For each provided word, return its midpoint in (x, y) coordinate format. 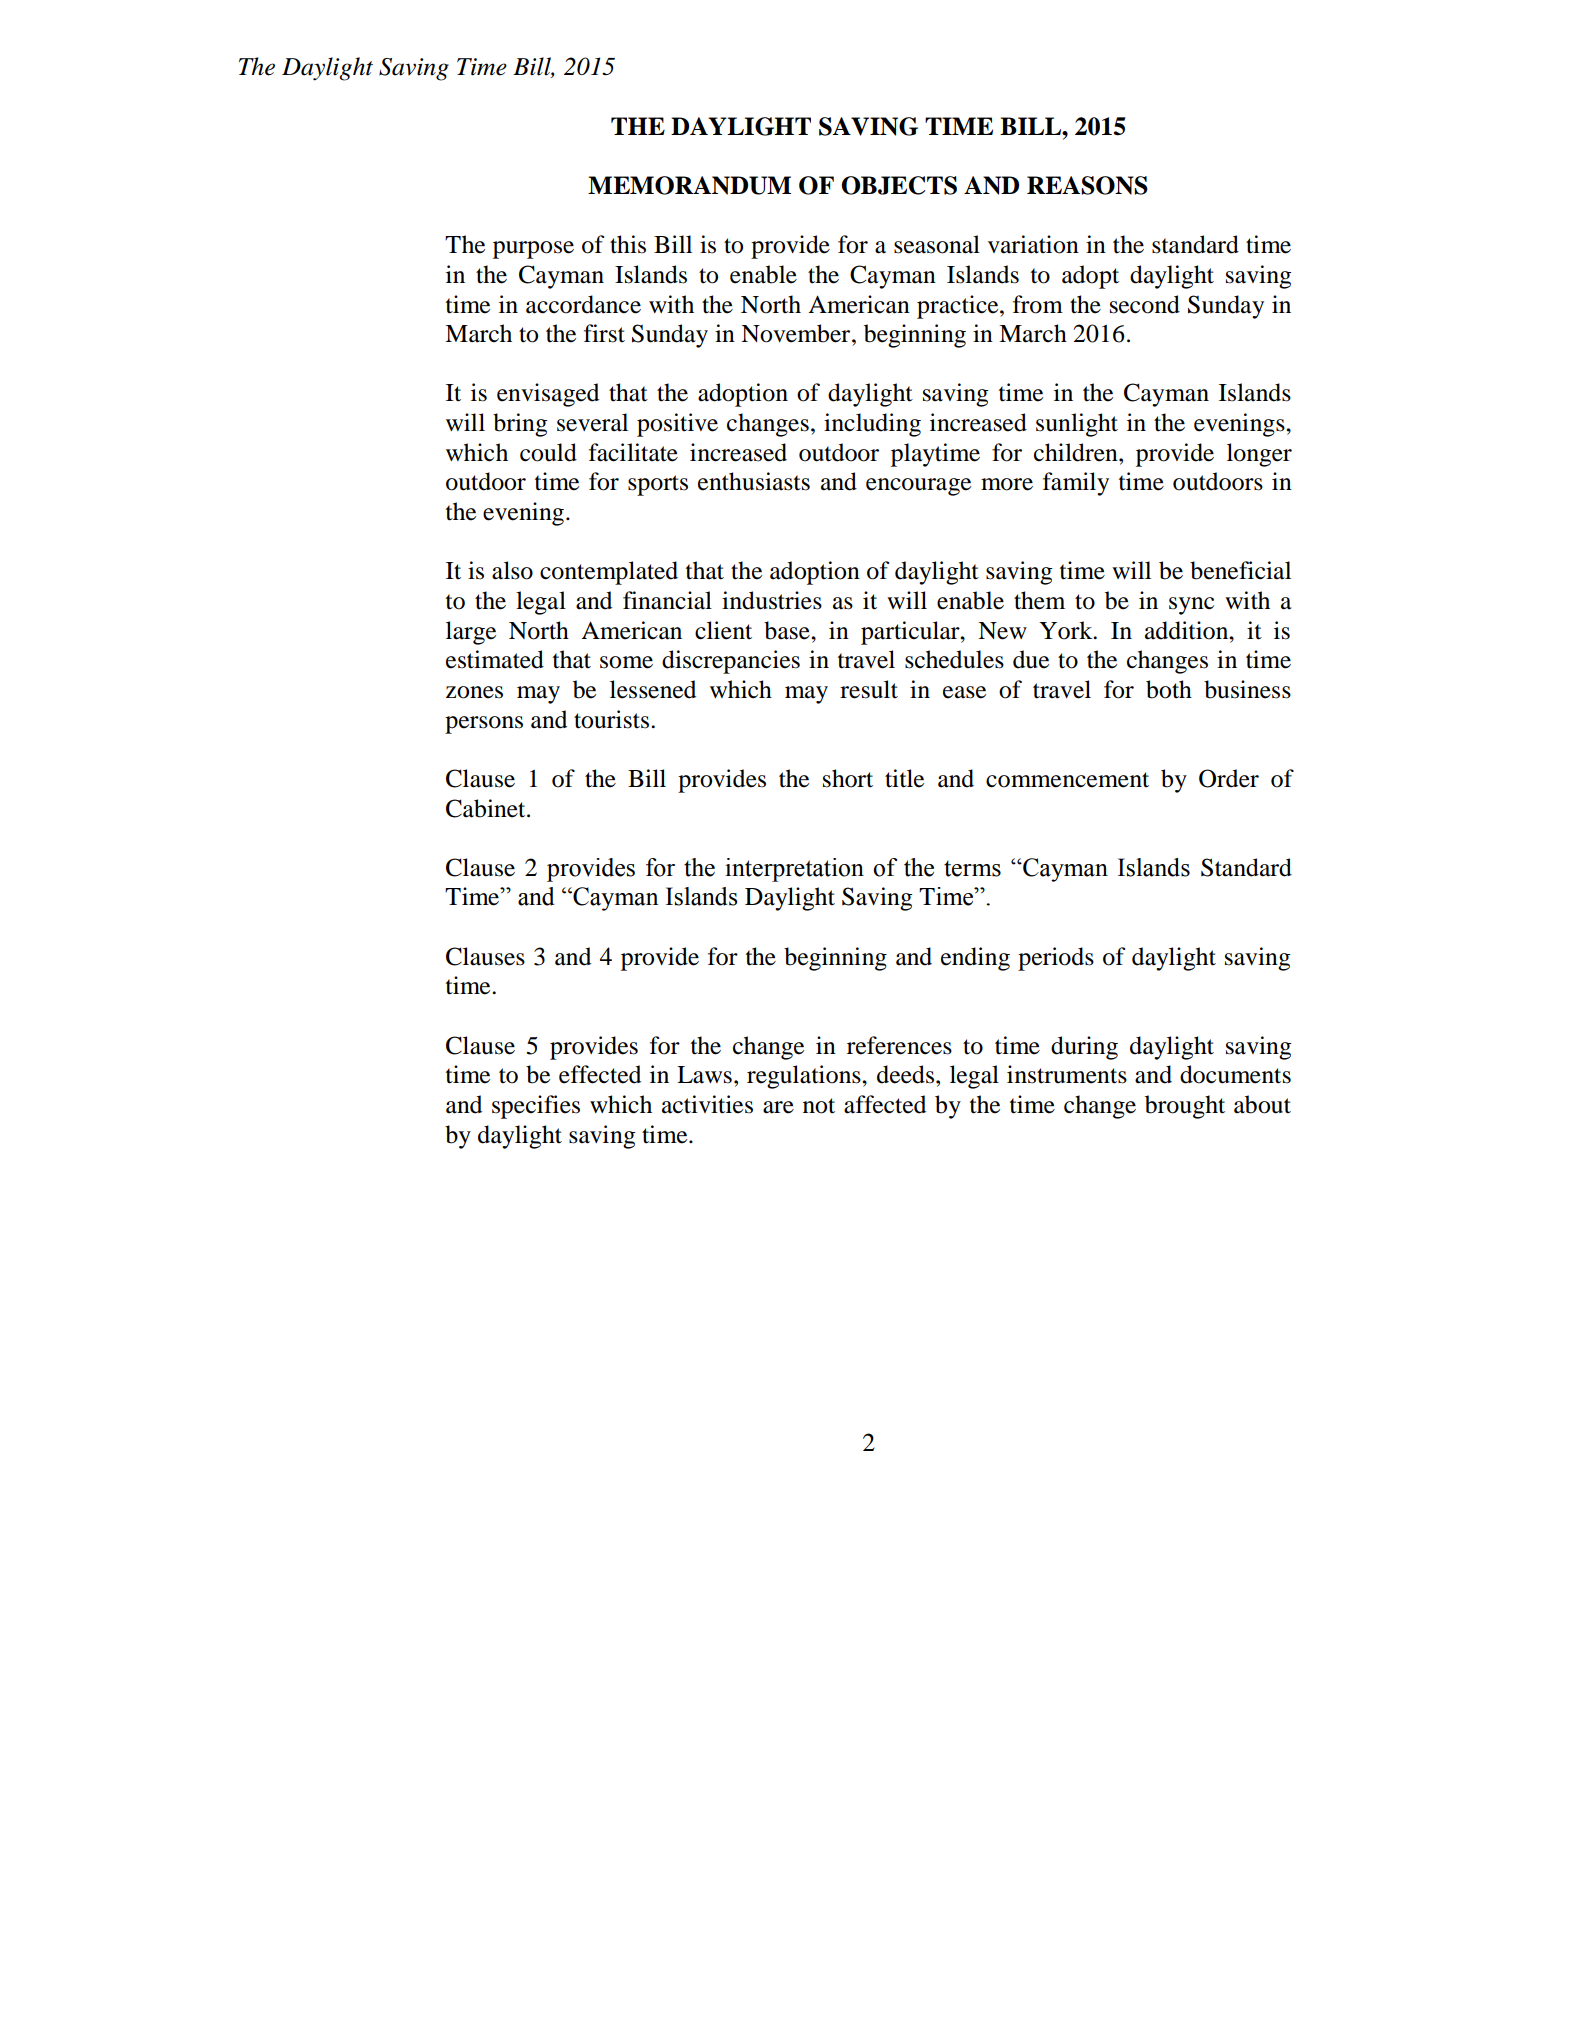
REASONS (1087, 185)
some (626, 662)
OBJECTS (899, 185)
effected (600, 1074)
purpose (533, 250)
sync (1191, 606)
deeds (907, 1074)
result (869, 689)
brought (1185, 1107)
